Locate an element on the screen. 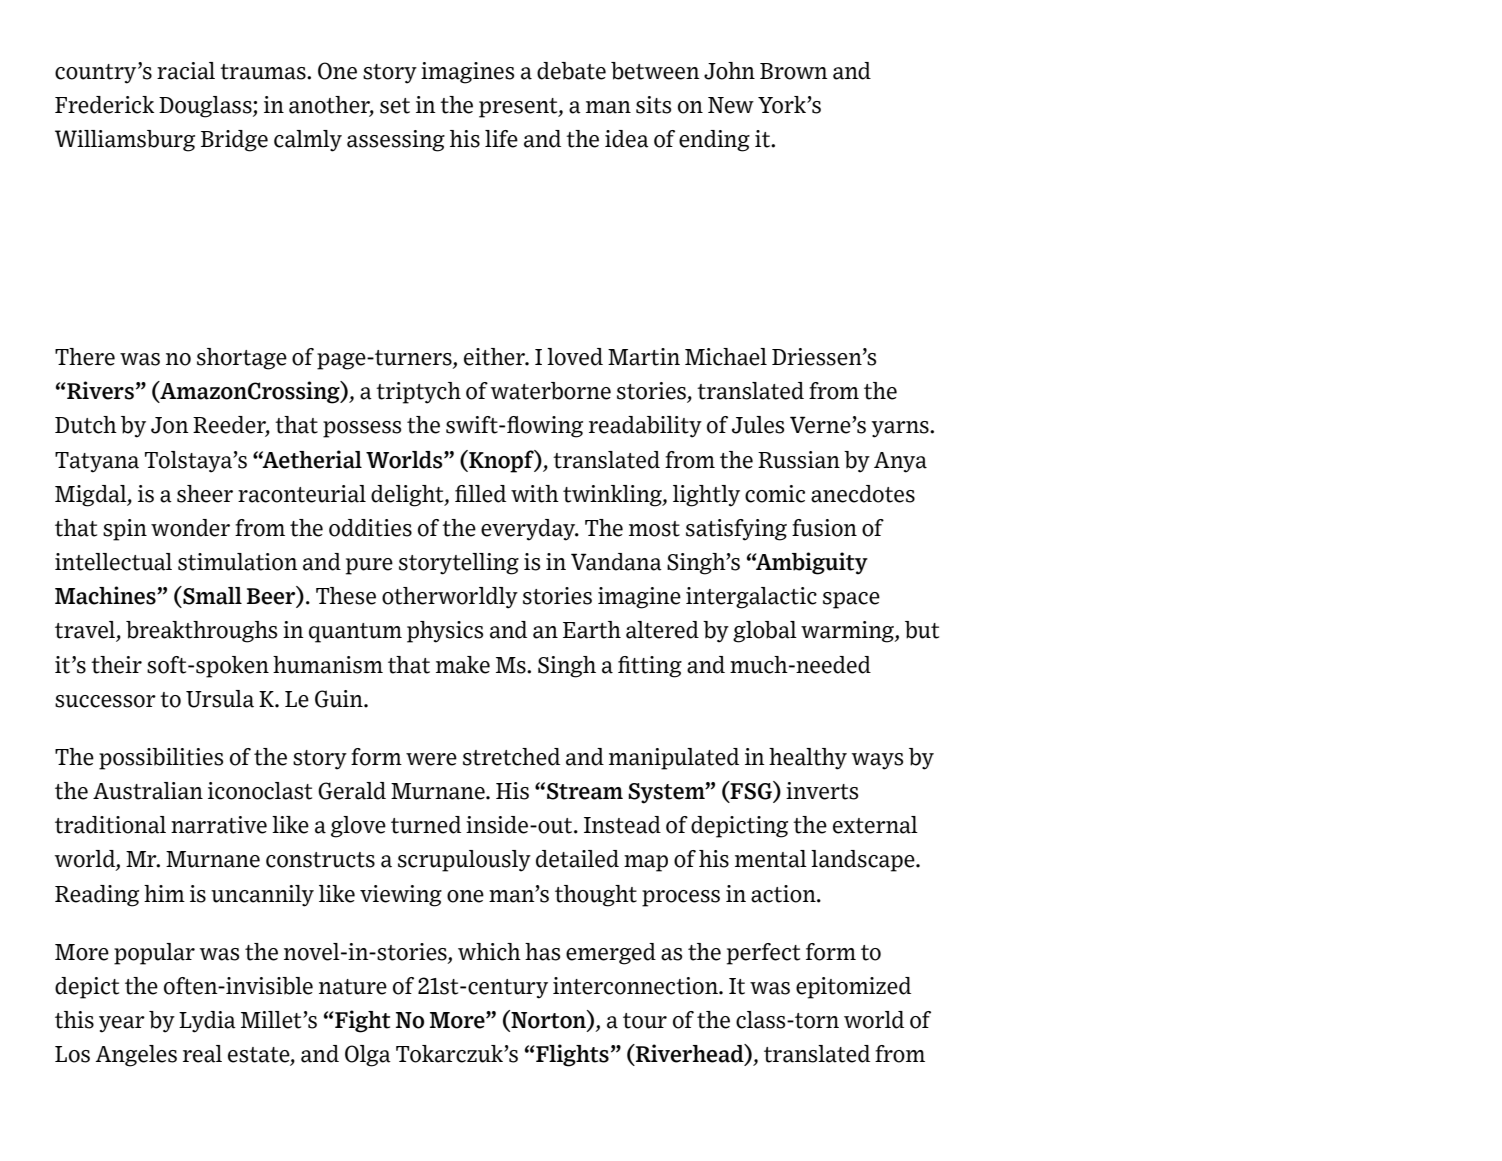 The height and width of the screenshot is (1161, 1502). everyday is located at coordinates (529, 530).
